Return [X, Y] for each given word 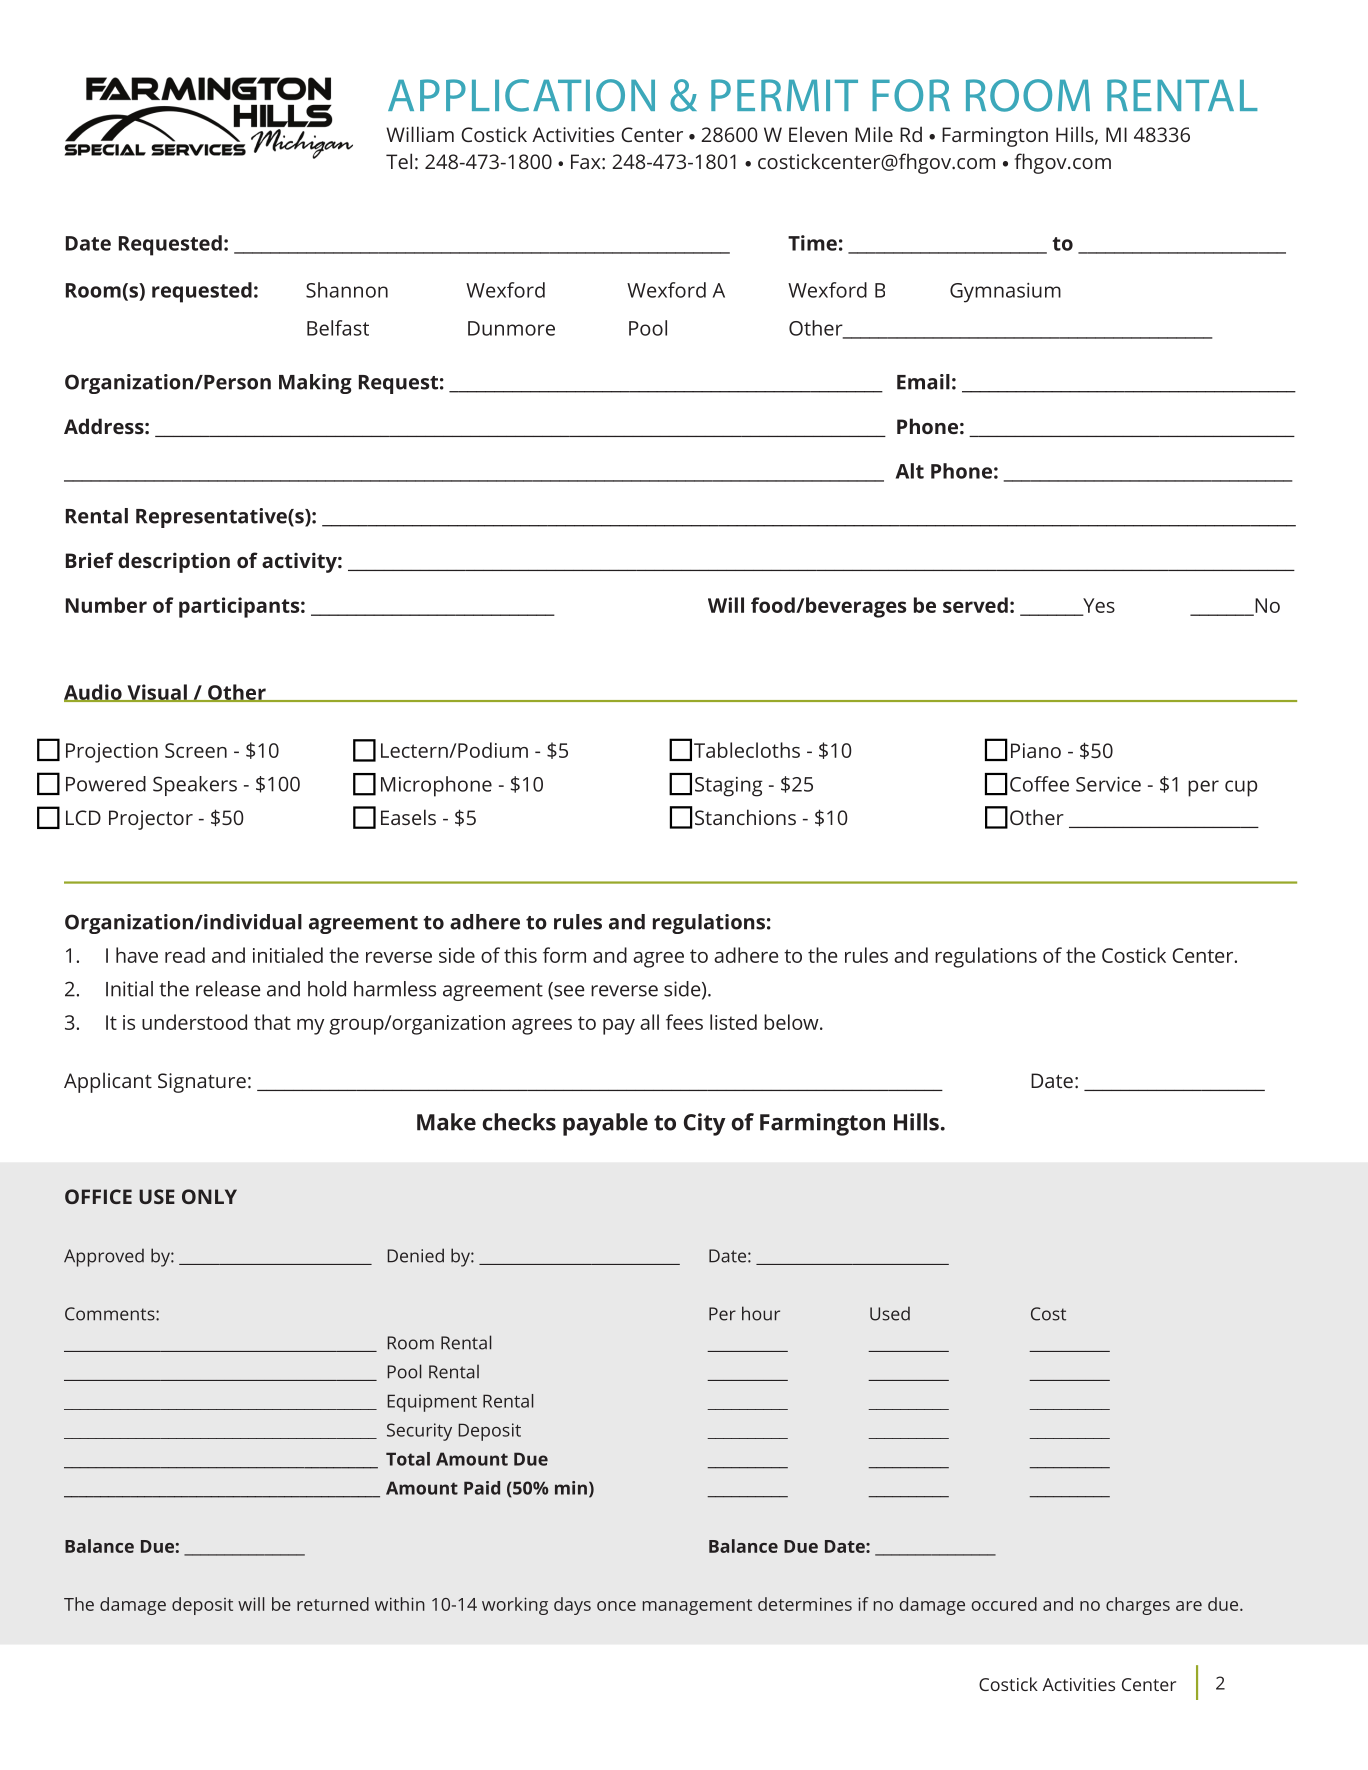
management [697, 1607]
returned [333, 1604]
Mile [874, 134]
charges [1138, 1606]
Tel [399, 161]
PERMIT [784, 95]
